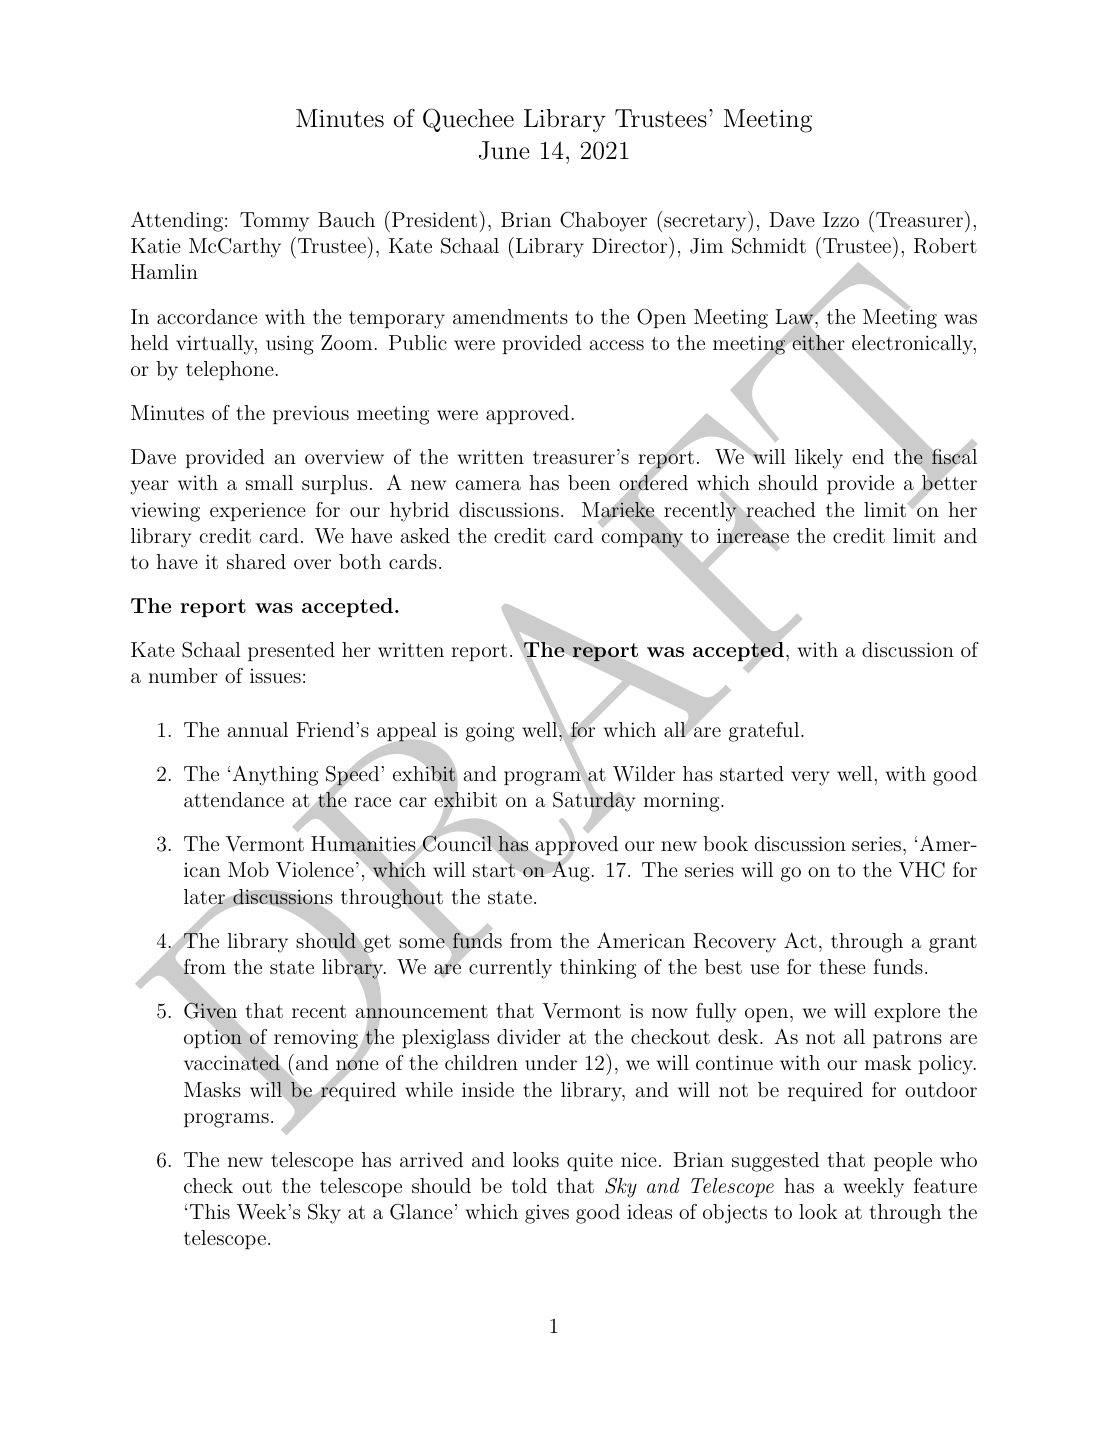 This document has width=1108, height=1434. Describe the element at coordinates (315, 870) in the document. I see `Violence` at that location.
